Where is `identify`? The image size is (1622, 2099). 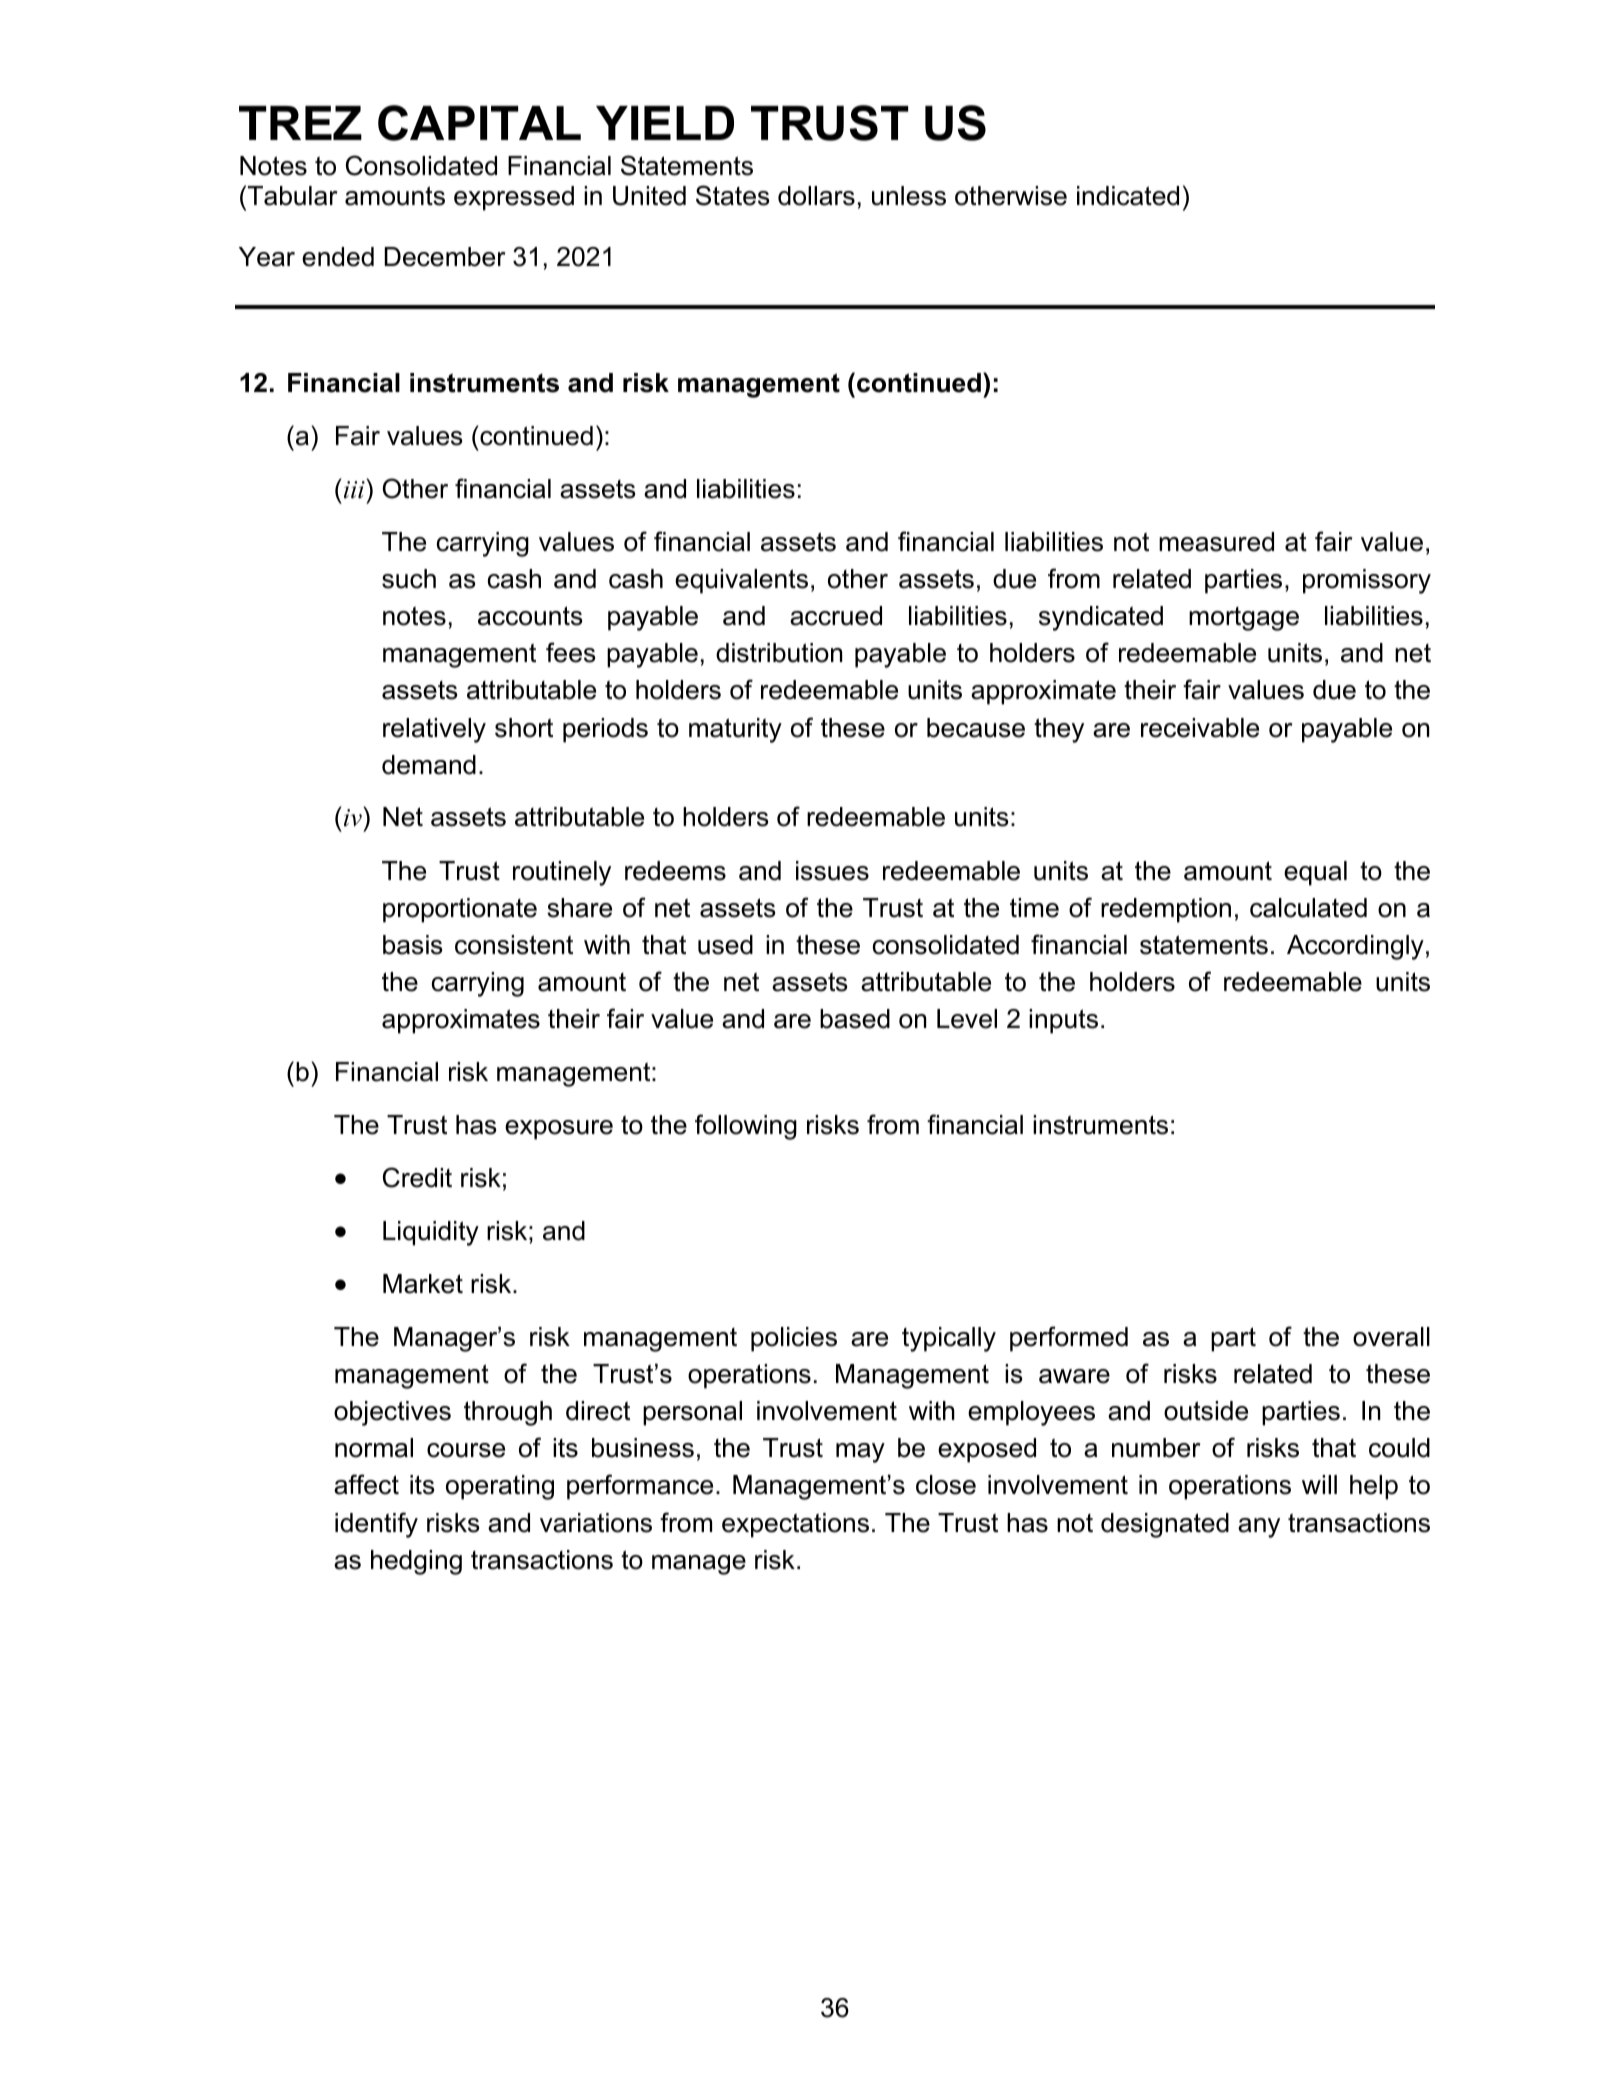 identify is located at coordinates (376, 1525).
